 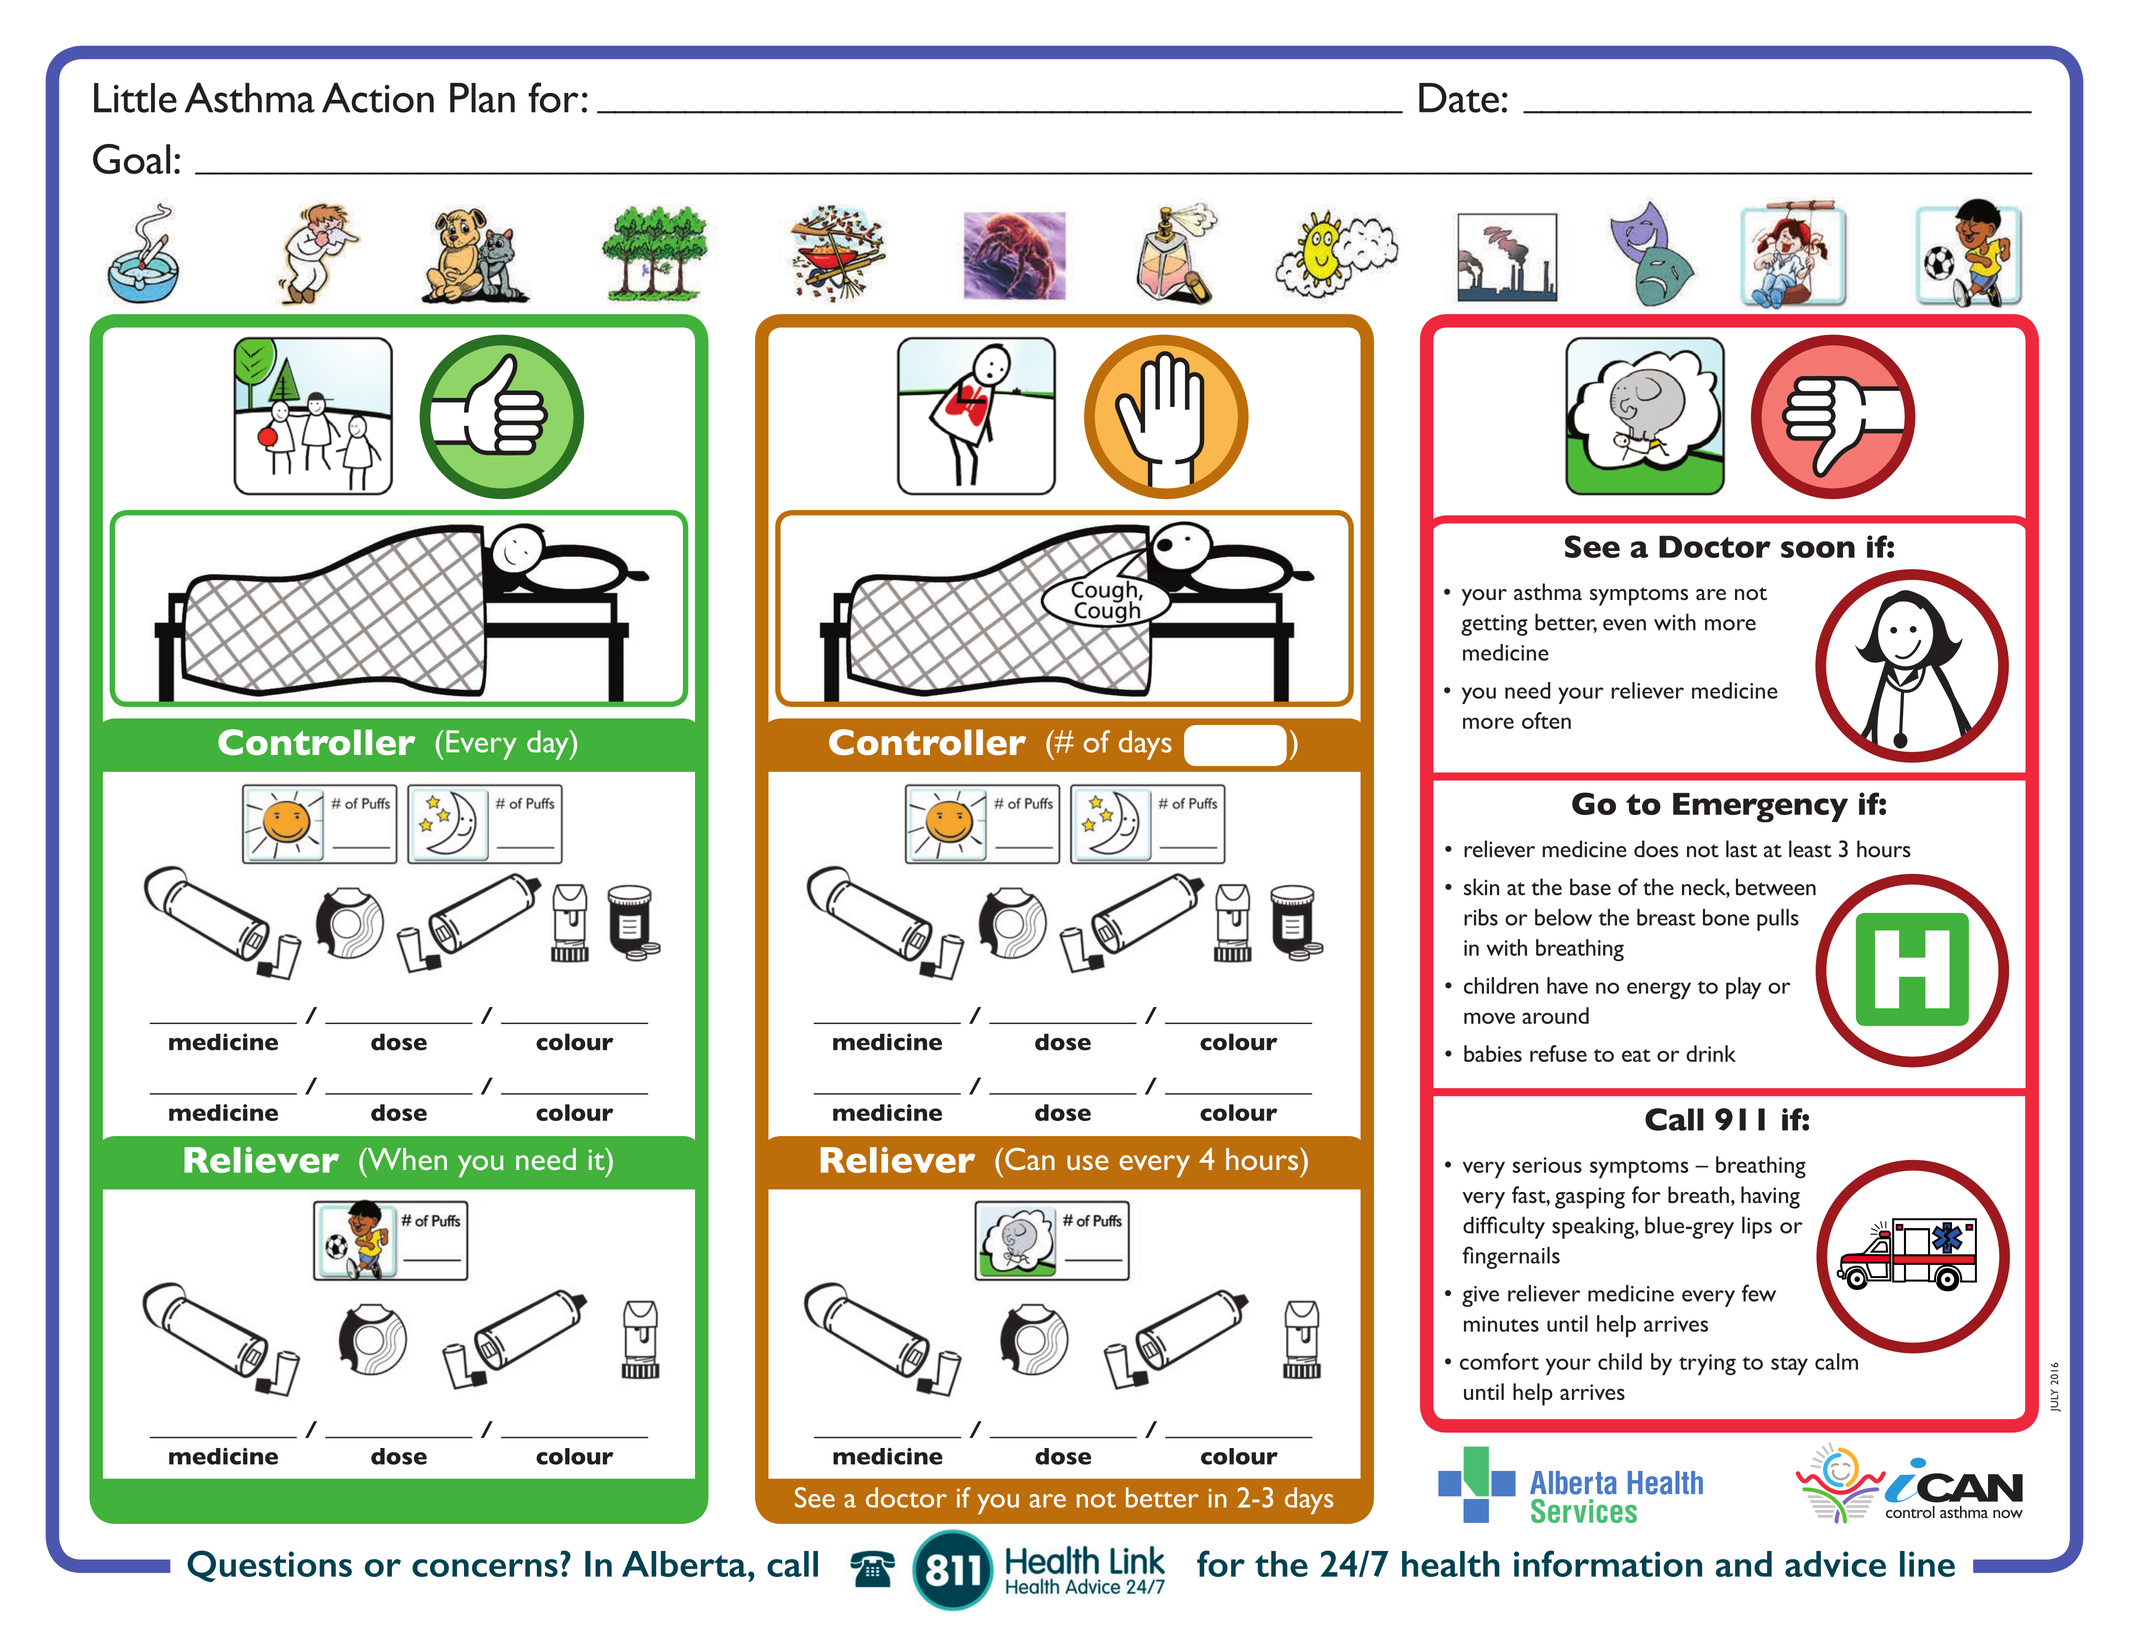 I want to click on When, so click(x=406, y=1158).
